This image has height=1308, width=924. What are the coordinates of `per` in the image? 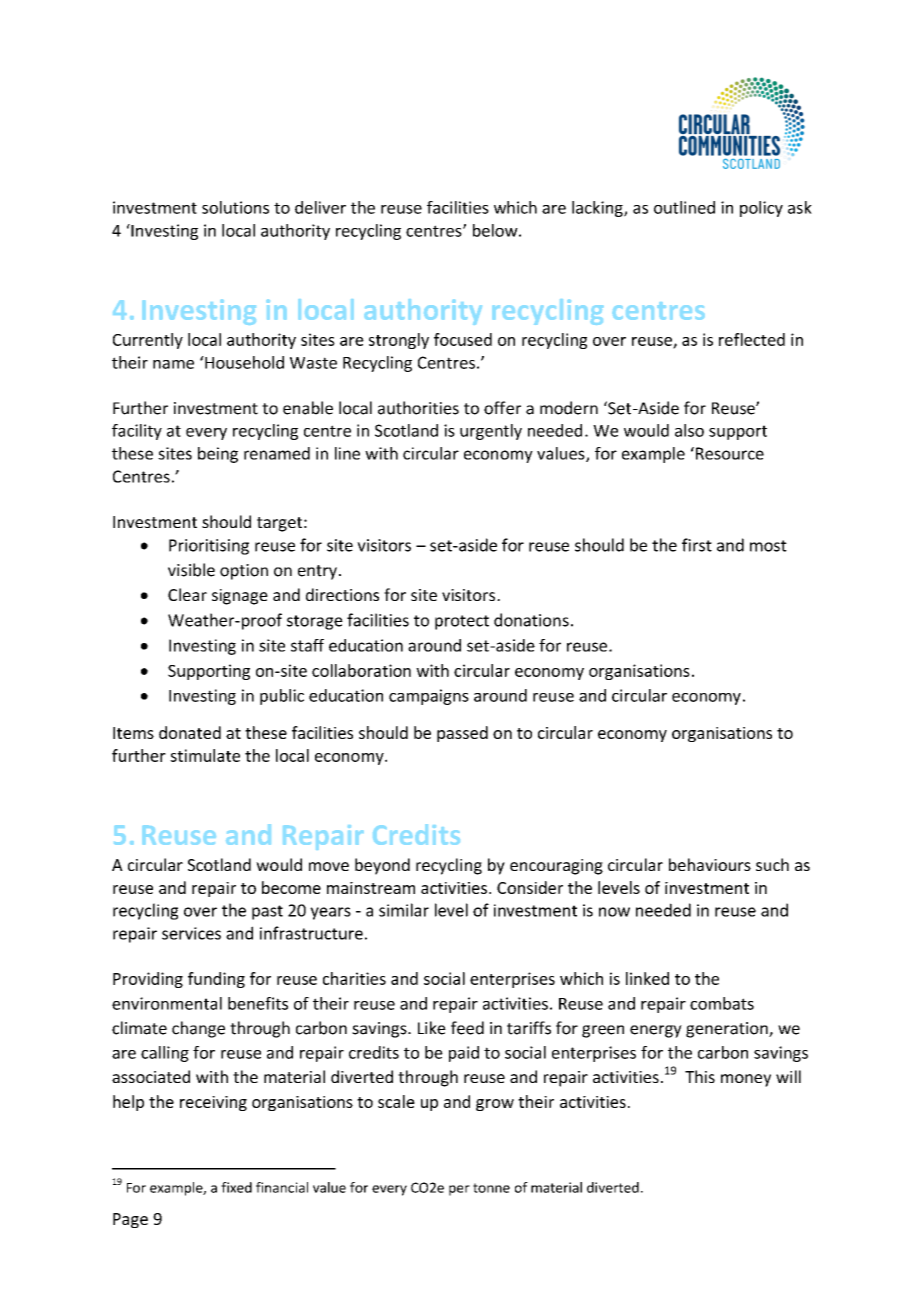 It's located at (459, 1190).
